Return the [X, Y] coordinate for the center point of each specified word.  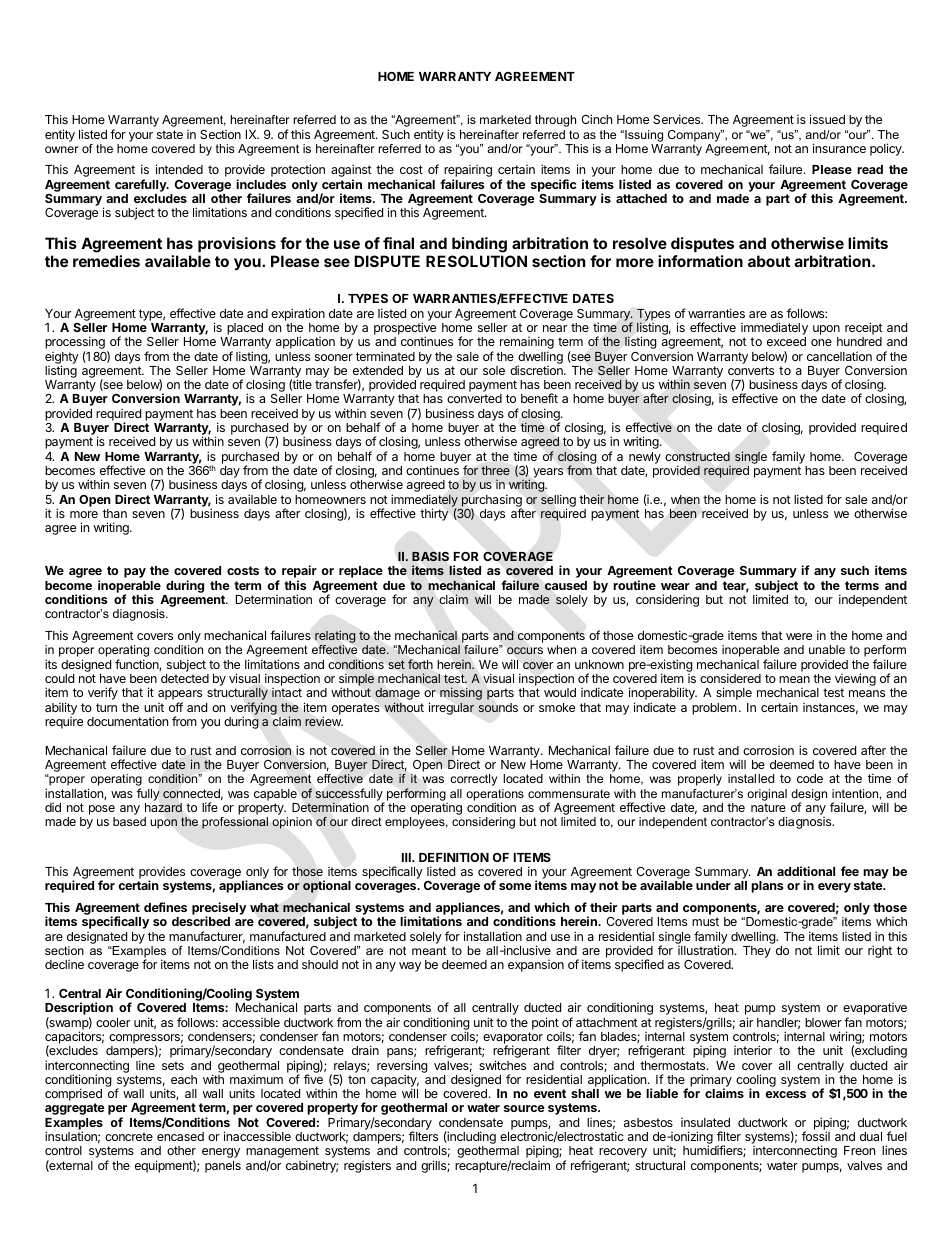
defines [165, 907]
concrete [129, 1136]
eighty [62, 359]
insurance [839, 148]
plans [767, 887]
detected [185, 678]
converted [474, 398]
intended [179, 169]
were [799, 636]
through [555, 121]
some [515, 886]
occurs [525, 650]
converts [751, 370]
